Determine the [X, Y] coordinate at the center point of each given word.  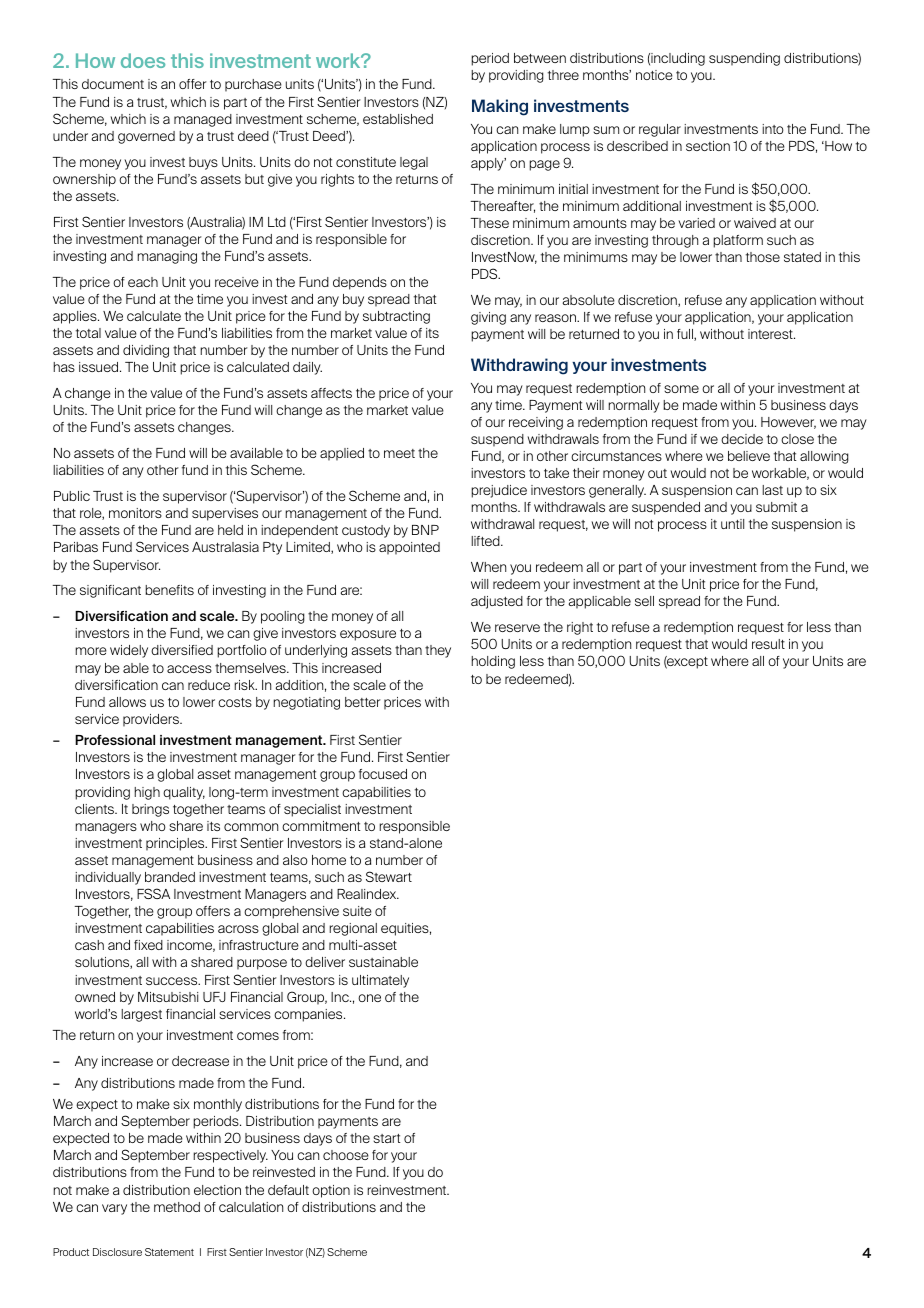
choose [346, 1155]
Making [500, 107]
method [177, 1207]
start [387, 1138]
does [143, 60]
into [773, 129]
